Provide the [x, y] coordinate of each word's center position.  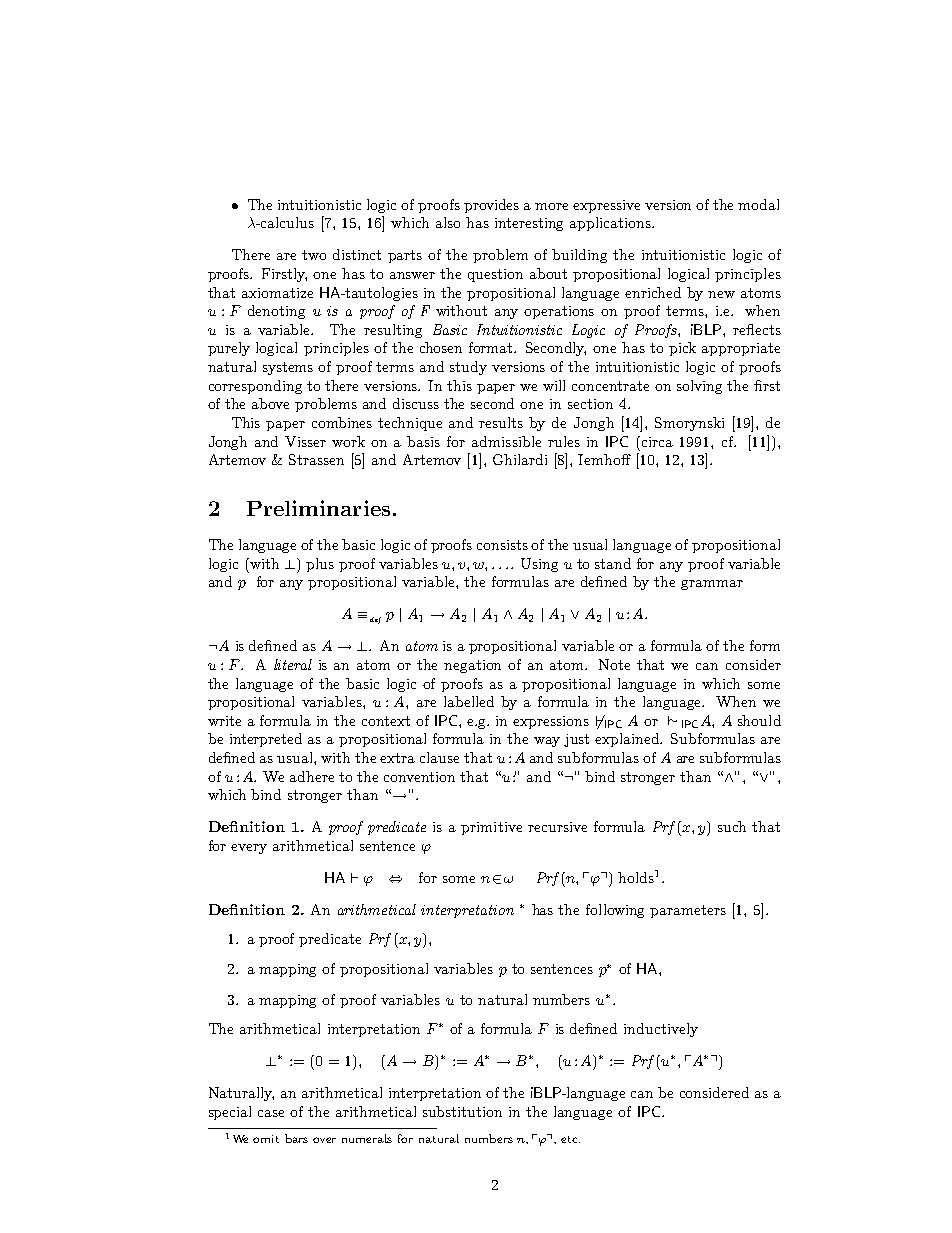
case [271, 1113]
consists [502, 545]
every [249, 849]
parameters [688, 911]
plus [320, 565]
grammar [712, 585]
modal [758, 204]
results [501, 422]
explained [628, 740]
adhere [312, 776]
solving [699, 387]
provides [491, 206]
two [314, 255]
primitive [491, 828]
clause [439, 757]
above [270, 403]
